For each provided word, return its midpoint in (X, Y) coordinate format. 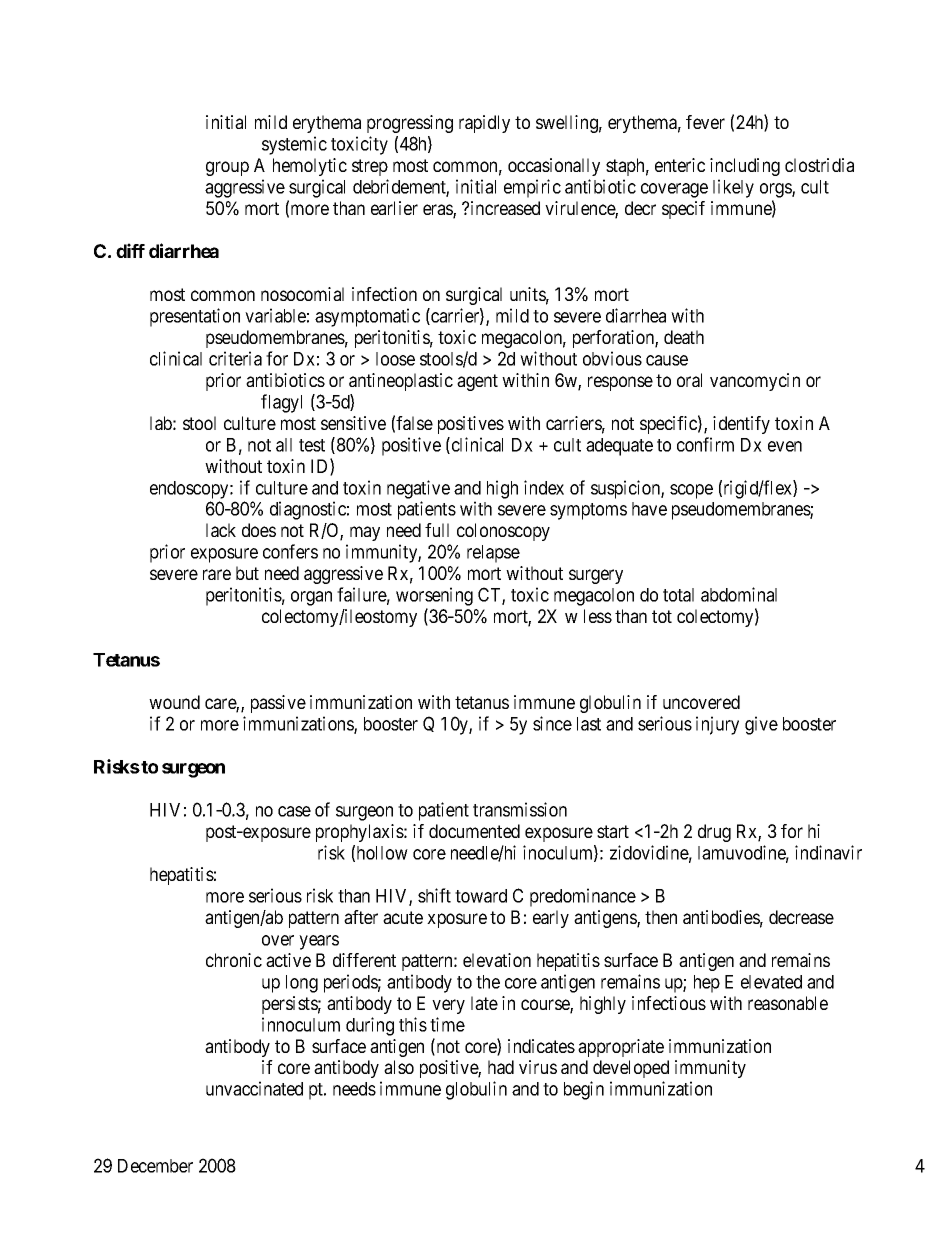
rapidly (484, 124)
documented (474, 831)
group (227, 168)
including (745, 167)
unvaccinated (254, 1088)
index (544, 487)
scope (691, 491)
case (294, 811)
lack (221, 530)
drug (714, 833)
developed (631, 1069)
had (501, 1067)
